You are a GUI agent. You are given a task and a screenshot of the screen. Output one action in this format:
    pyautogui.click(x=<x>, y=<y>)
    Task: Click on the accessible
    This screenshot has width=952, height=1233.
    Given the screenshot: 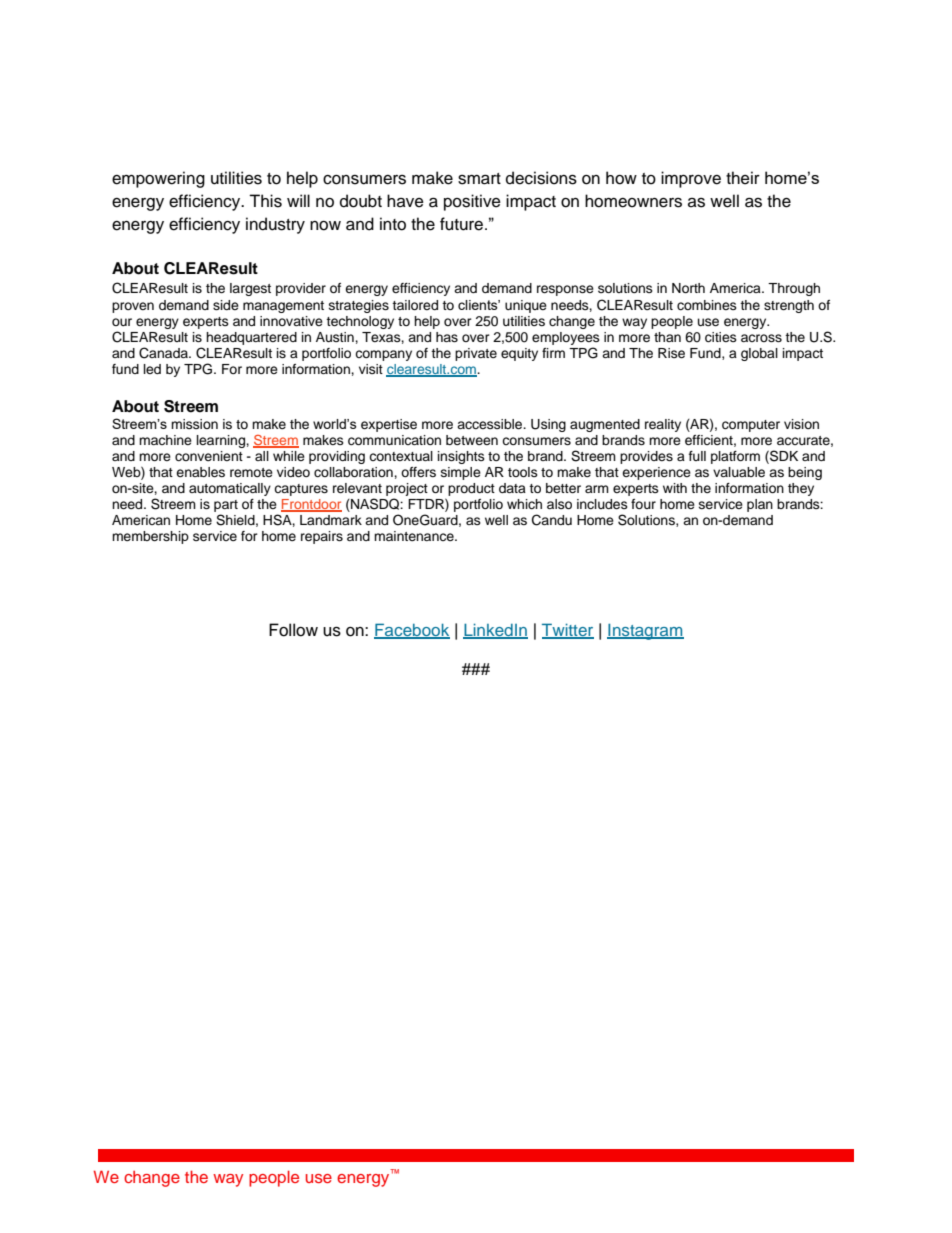 What is the action you would take?
    pyautogui.click(x=491, y=424)
